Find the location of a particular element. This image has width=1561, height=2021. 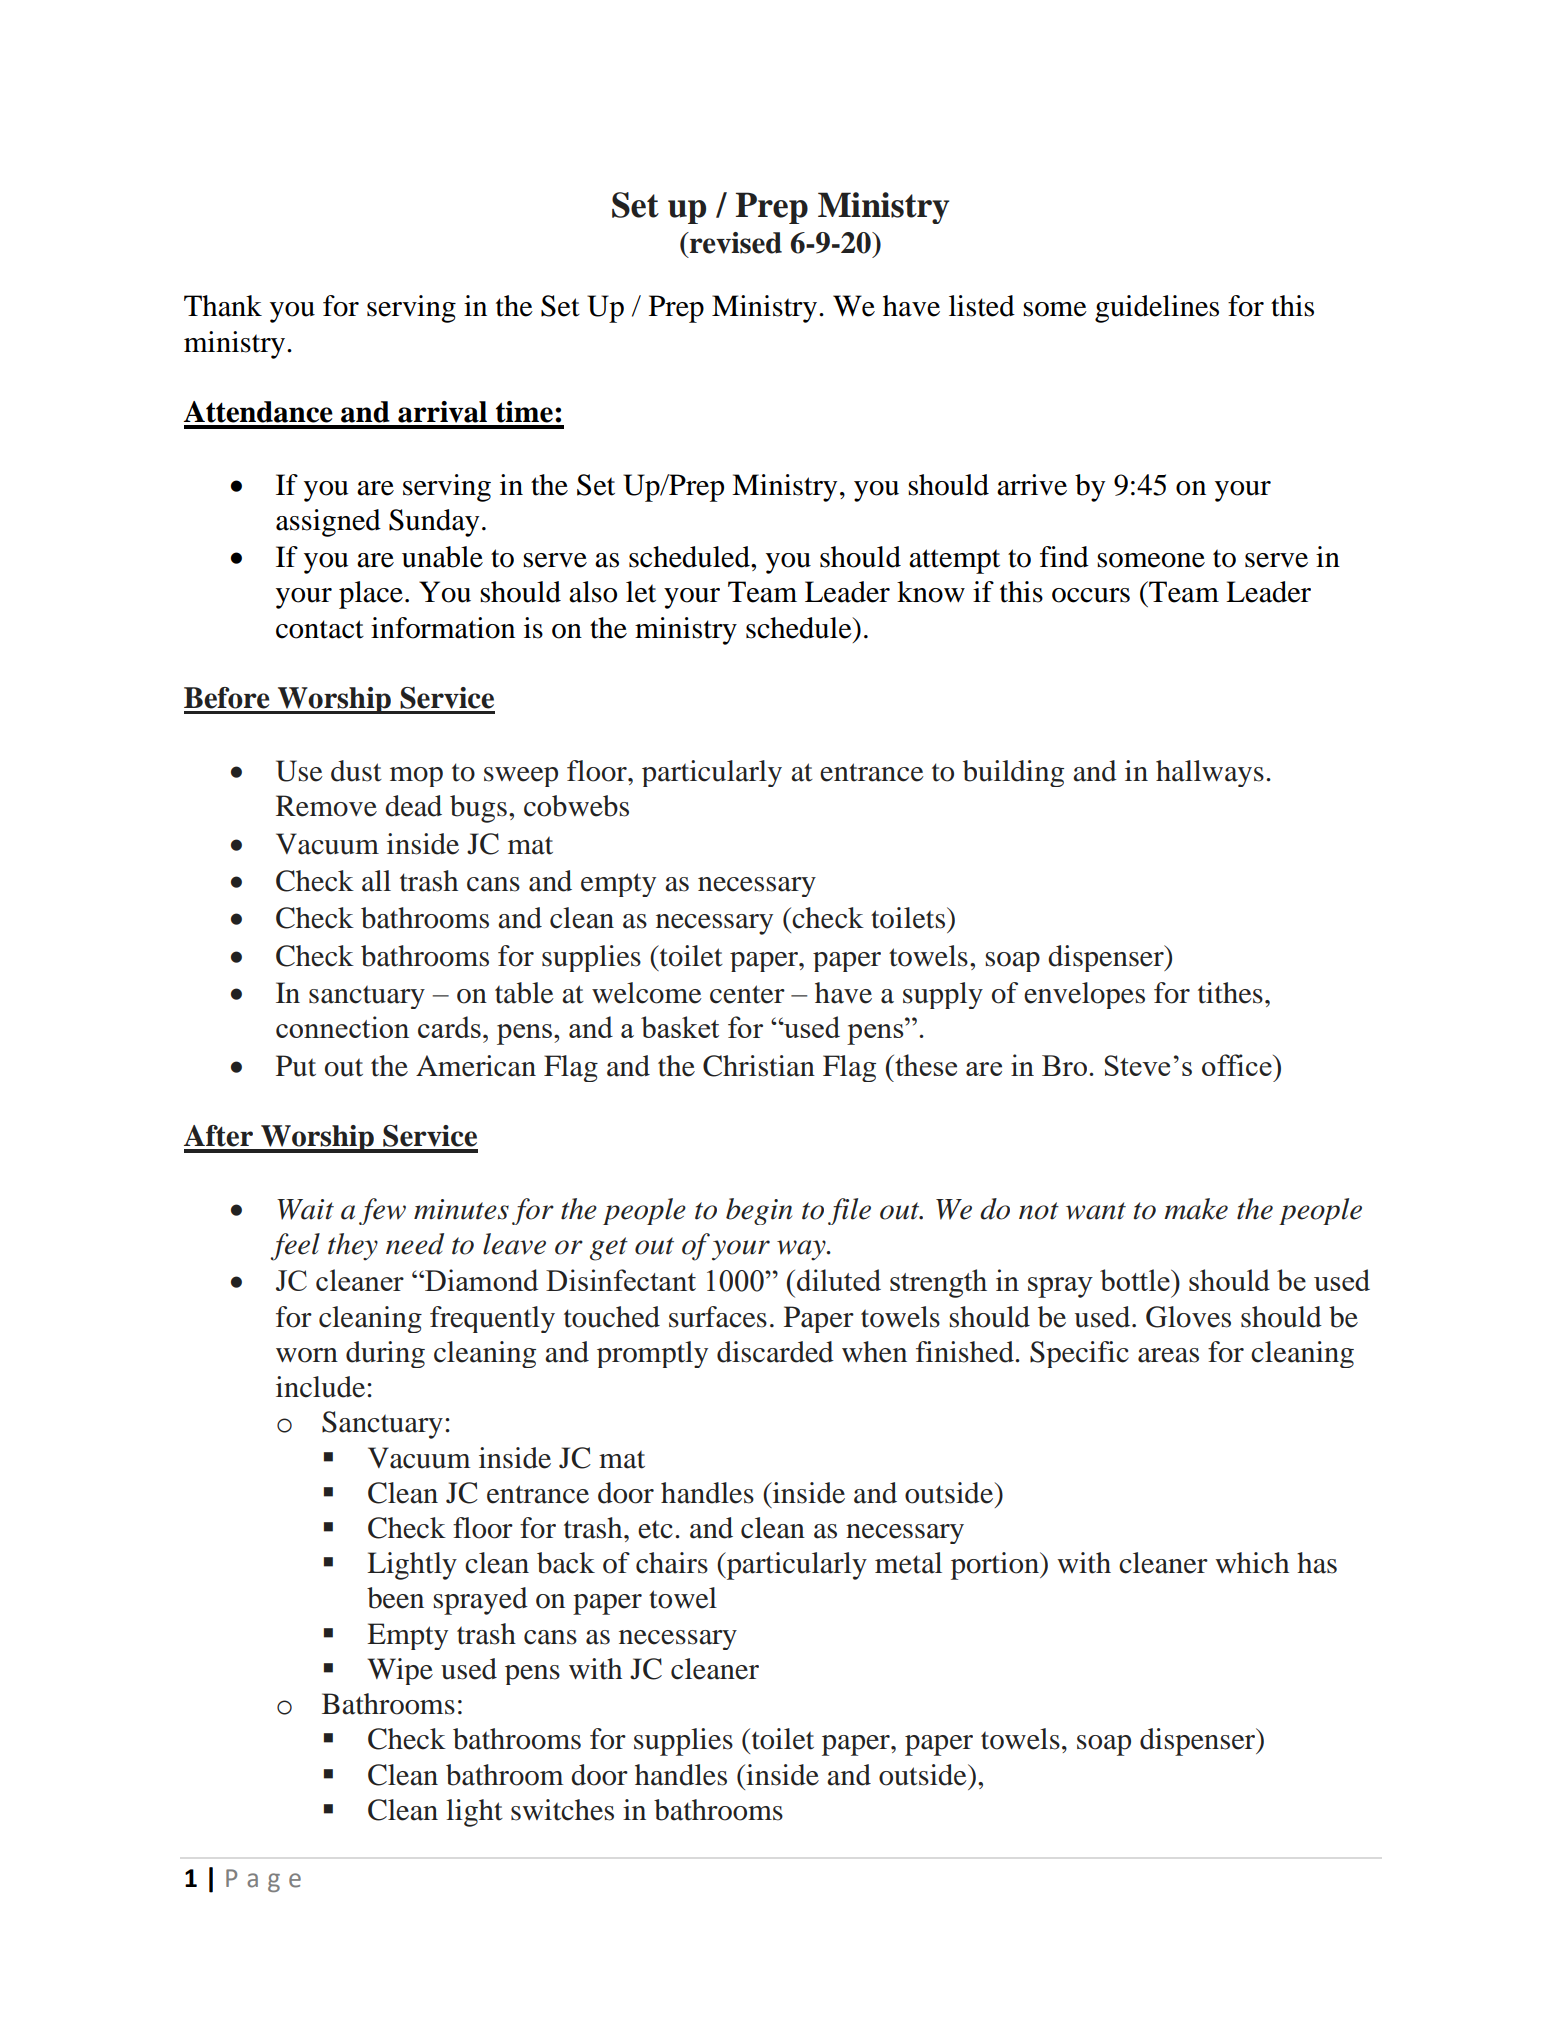

Wipe is located at coordinates (400, 1671).
